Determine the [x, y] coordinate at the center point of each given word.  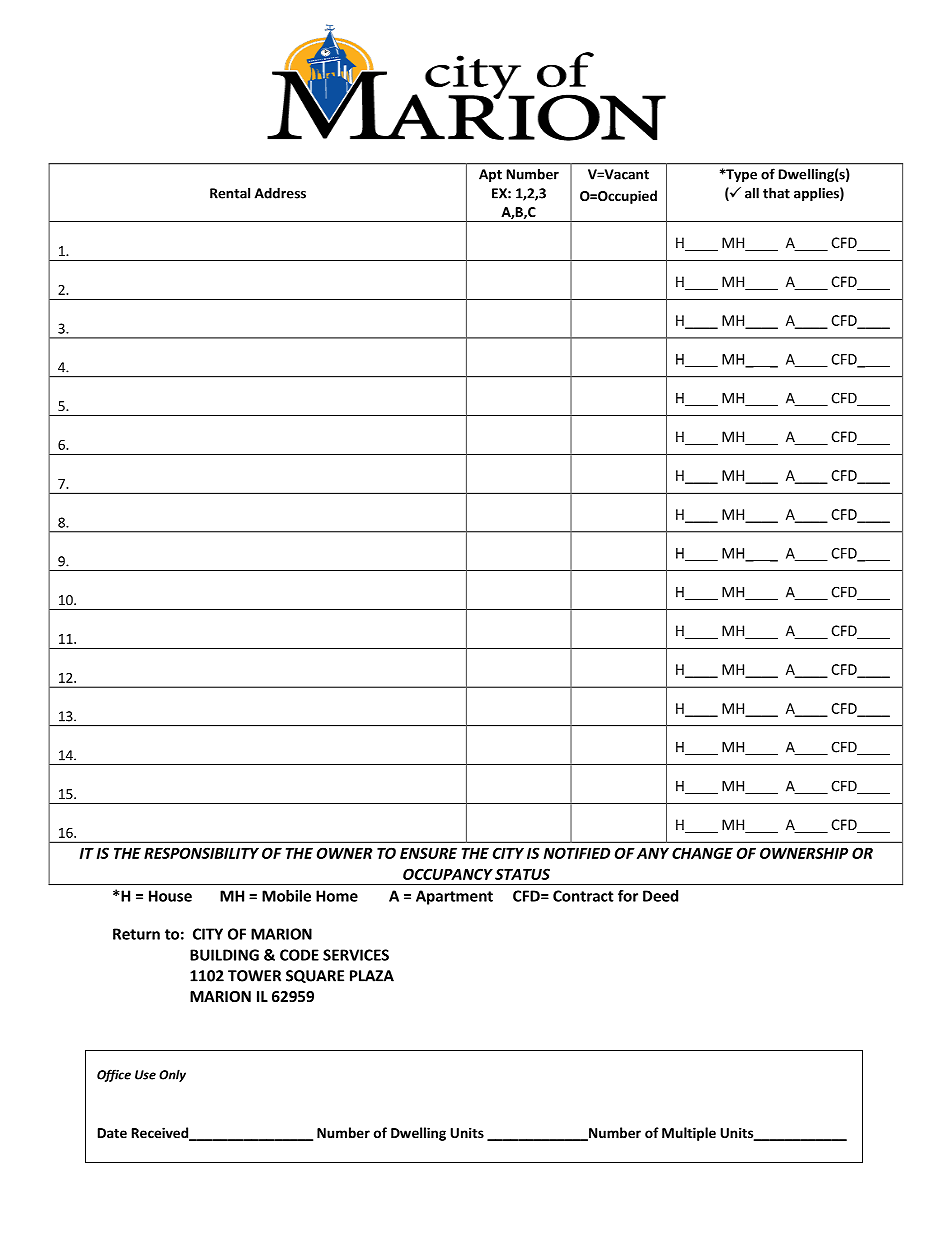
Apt [490, 175]
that [776, 193]
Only [172, 1075]
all [752, 193]
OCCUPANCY [448, 874]
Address [280, 193]
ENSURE [428, 853]
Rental [230, 193]
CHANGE [702, 853]
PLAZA [372, 976]
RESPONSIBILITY [201, 853]
